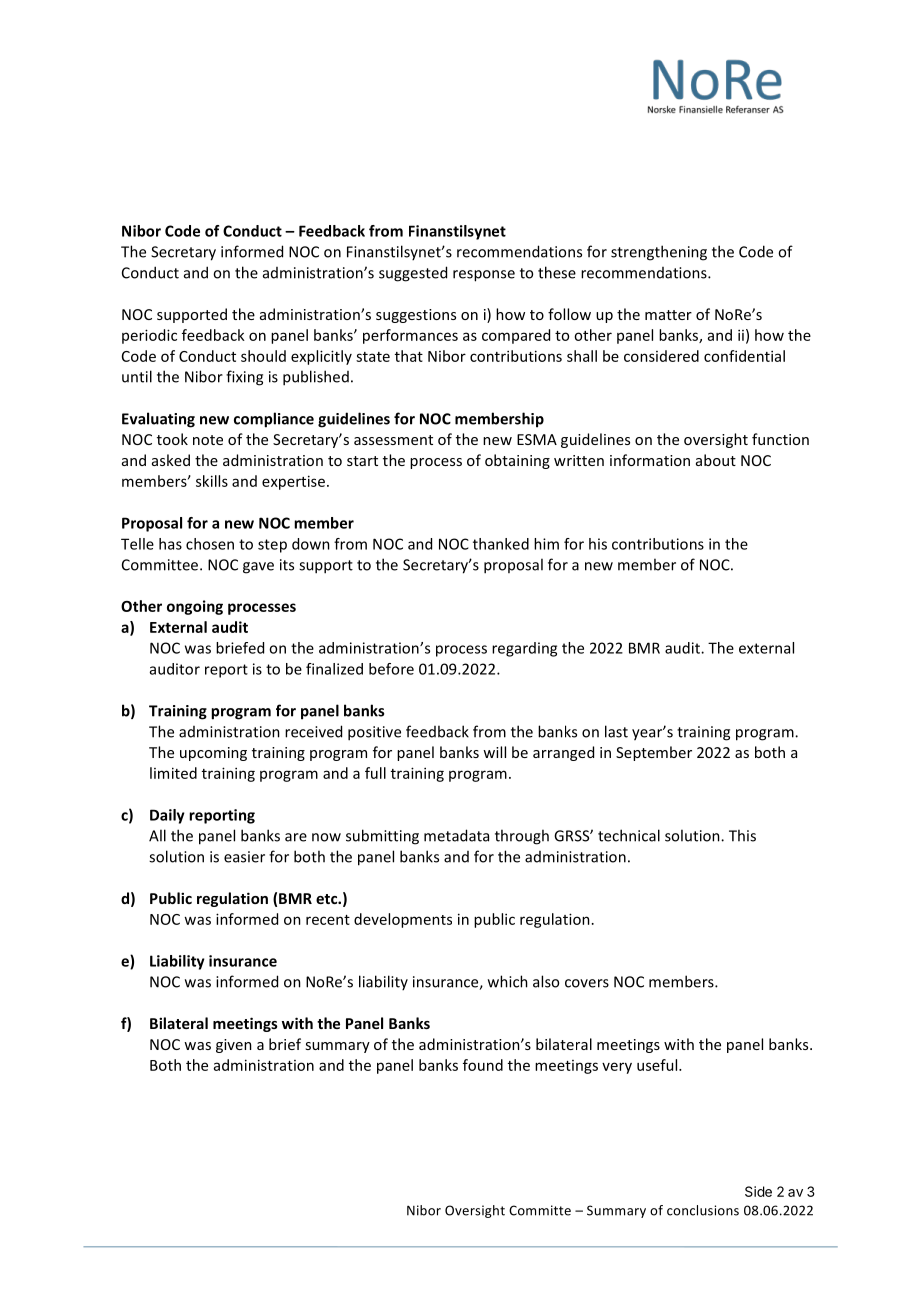 The image size is (924, 1308). Describe the element at coordinates (234, 1046) in the screenshot. I see `given` at that location.
